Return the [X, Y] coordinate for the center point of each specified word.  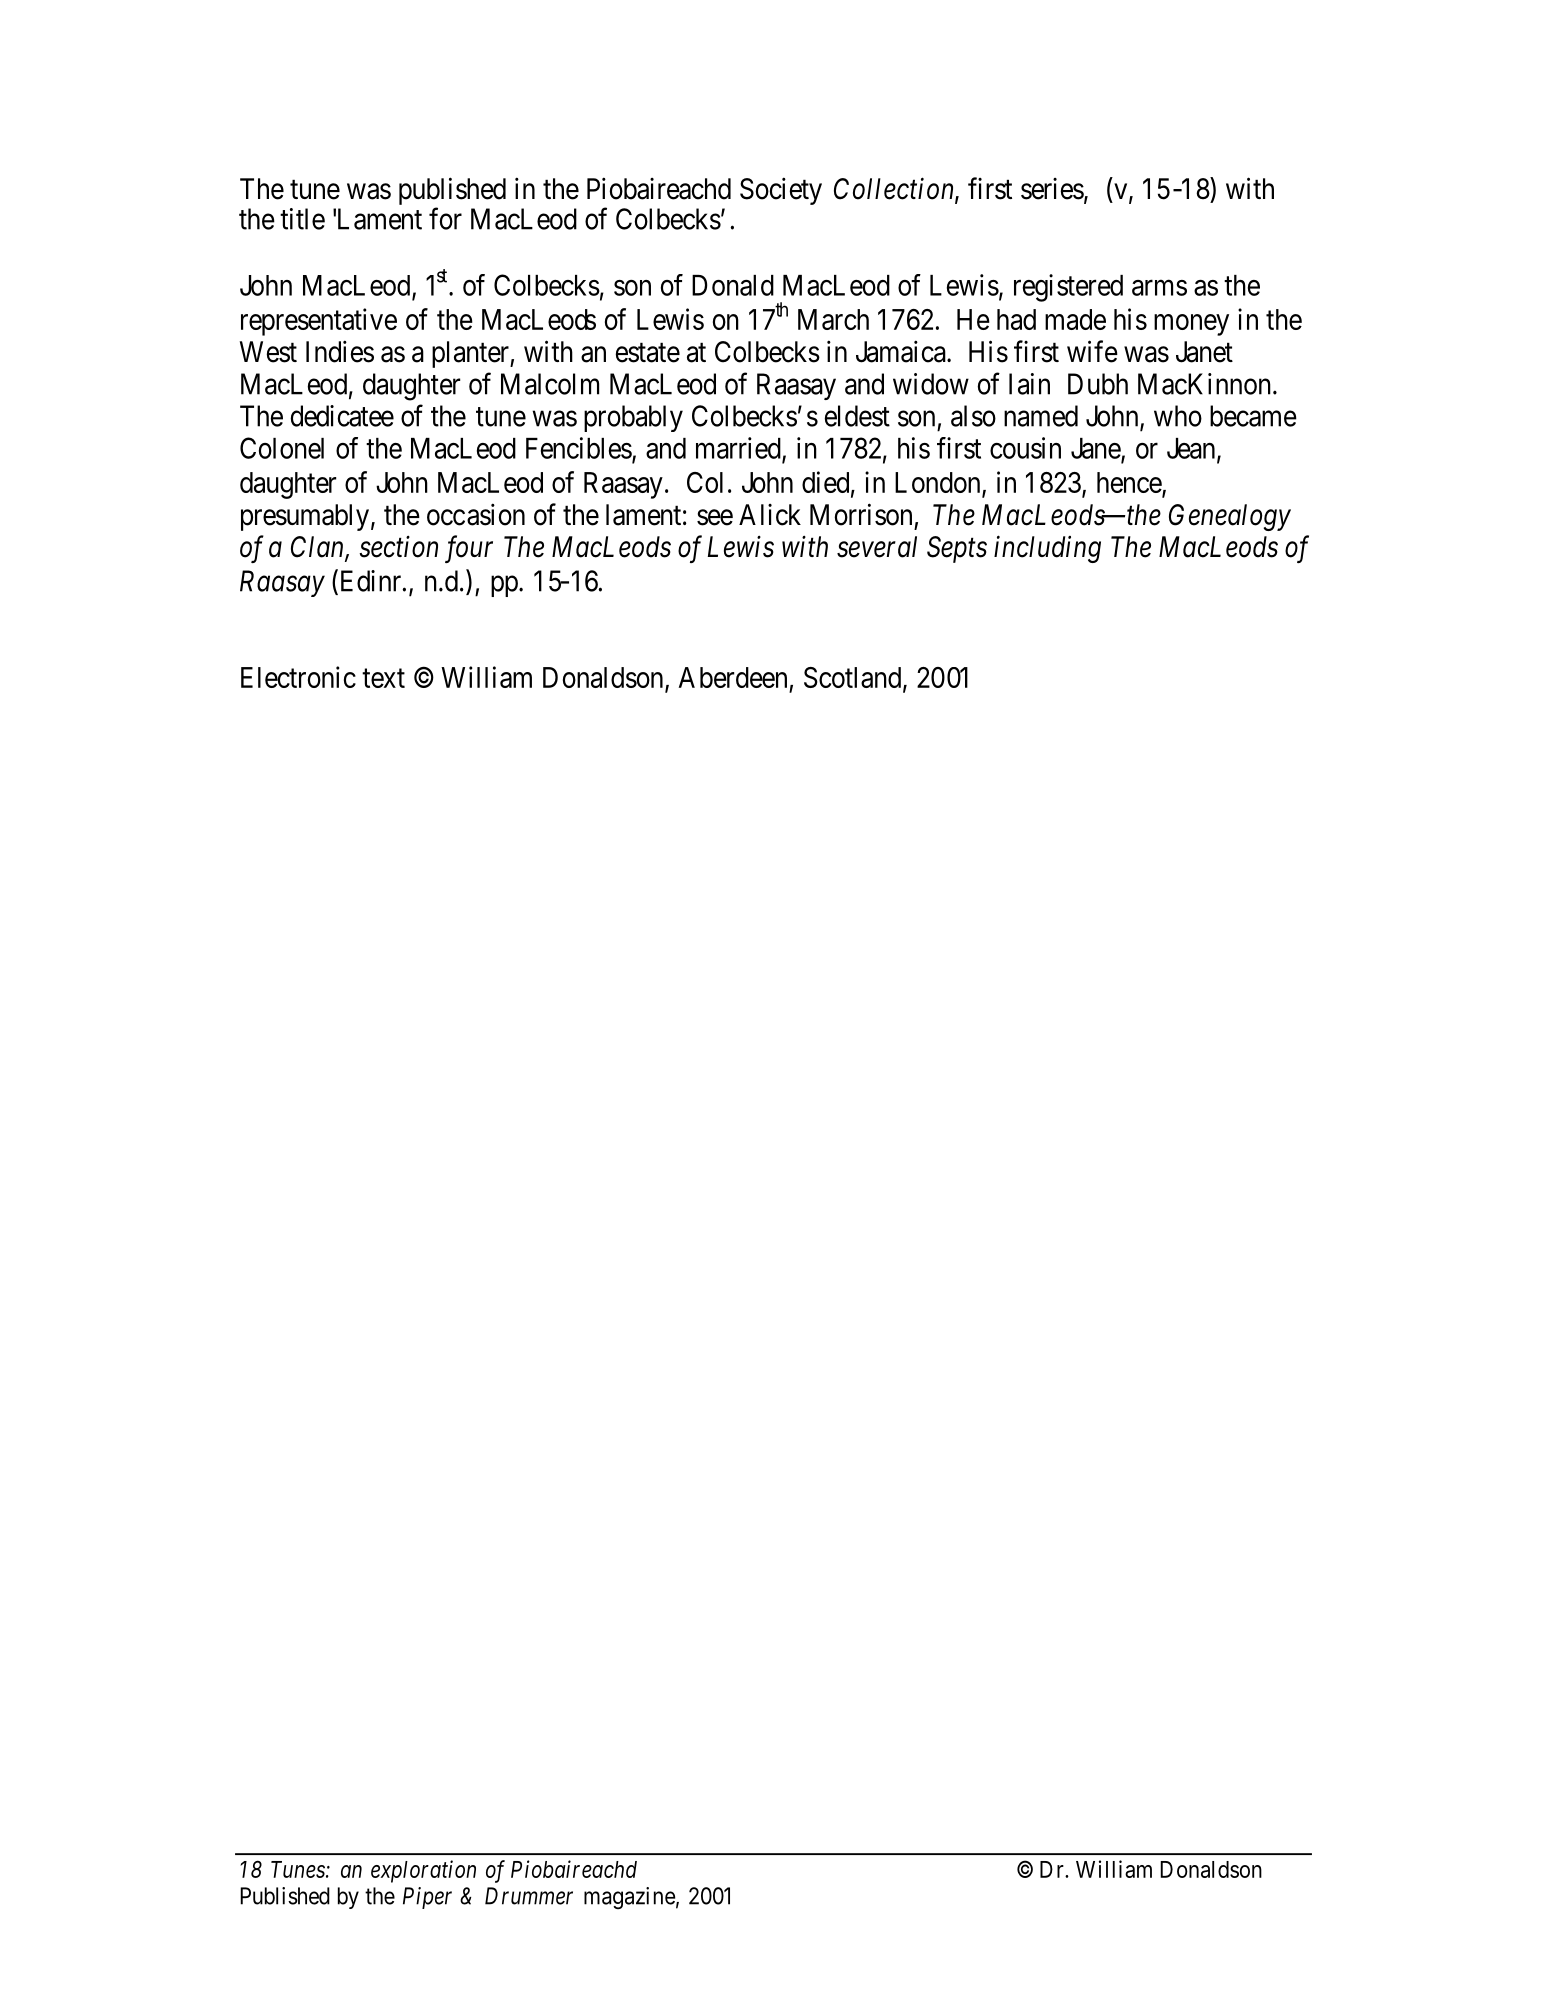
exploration [423, 1871]
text [383, 678]
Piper [427, 1898]
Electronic [298, 677]
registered [1068, 288]
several [877, 547]
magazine [629, 1898]
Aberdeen [733, 677]
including [1047, 549]
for [445, 218]
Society [781, 191]
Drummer [529, 1896]
